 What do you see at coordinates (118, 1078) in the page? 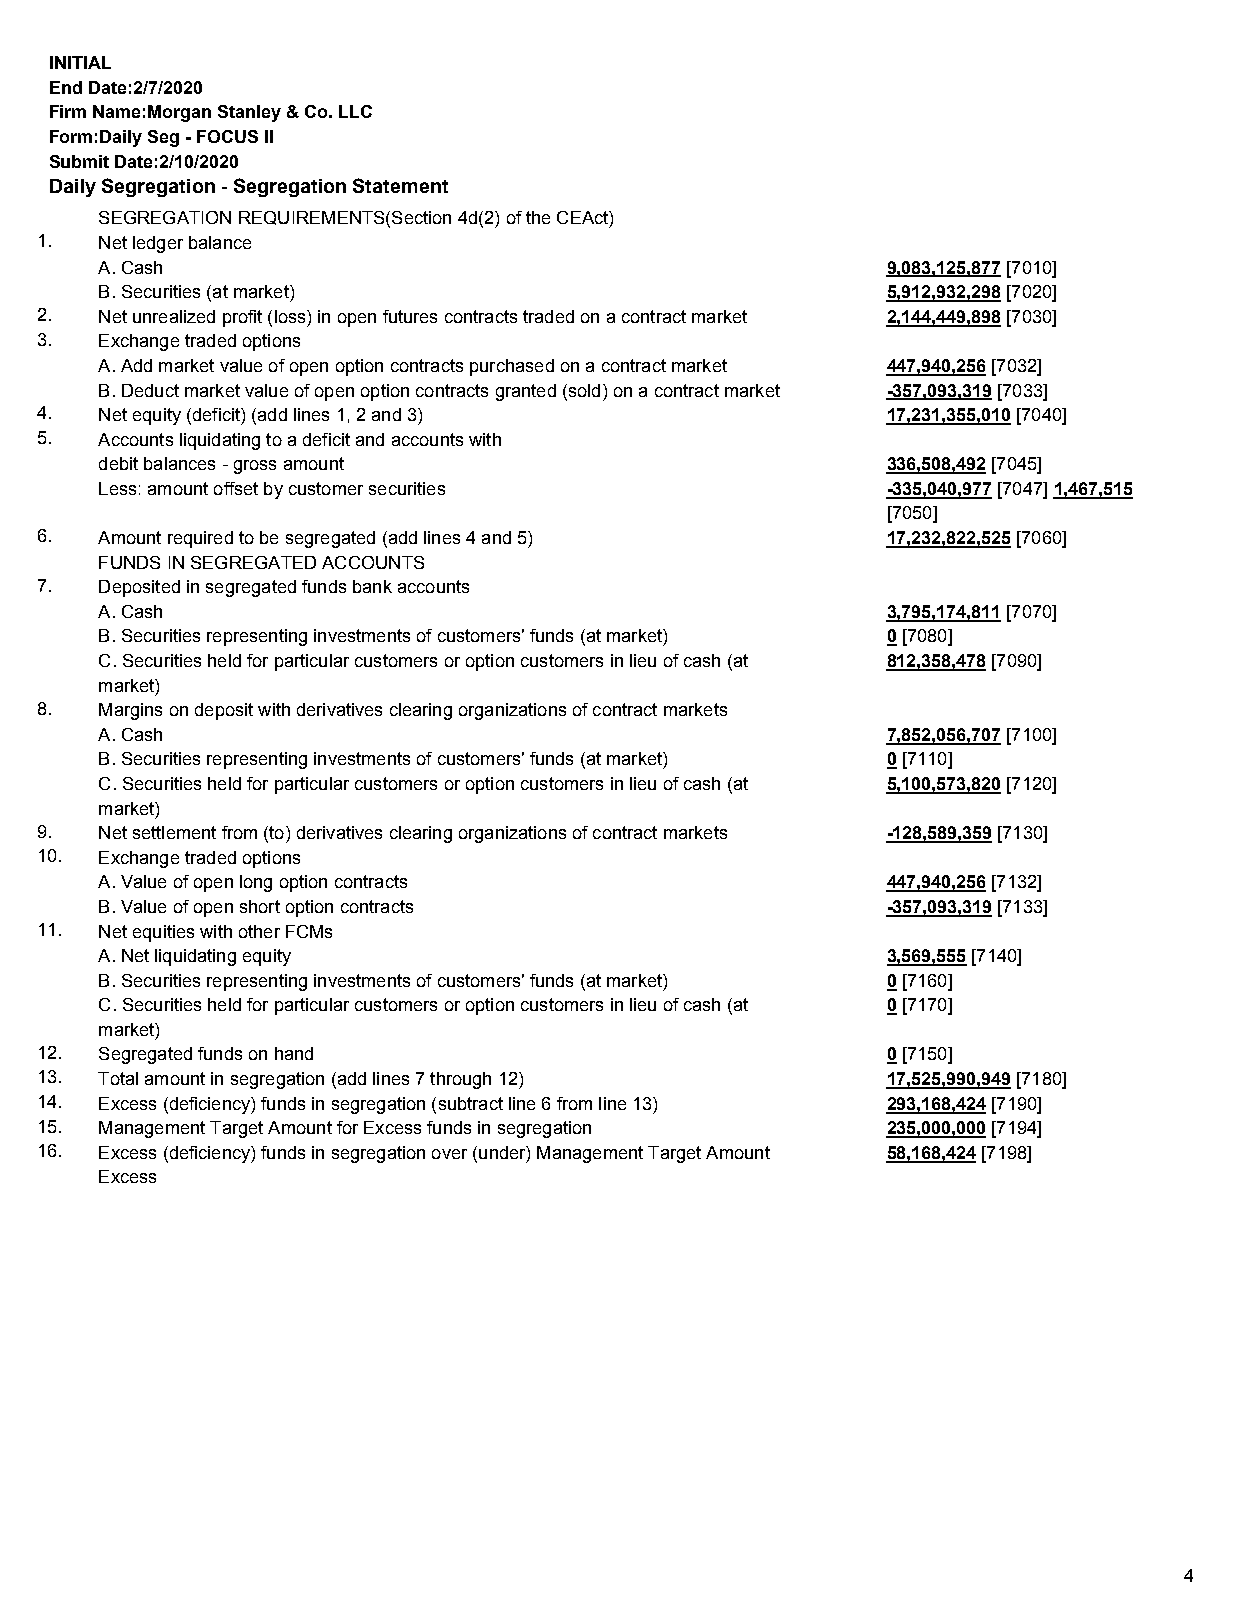
I see `Total` at bounding box center [118, 1078].
